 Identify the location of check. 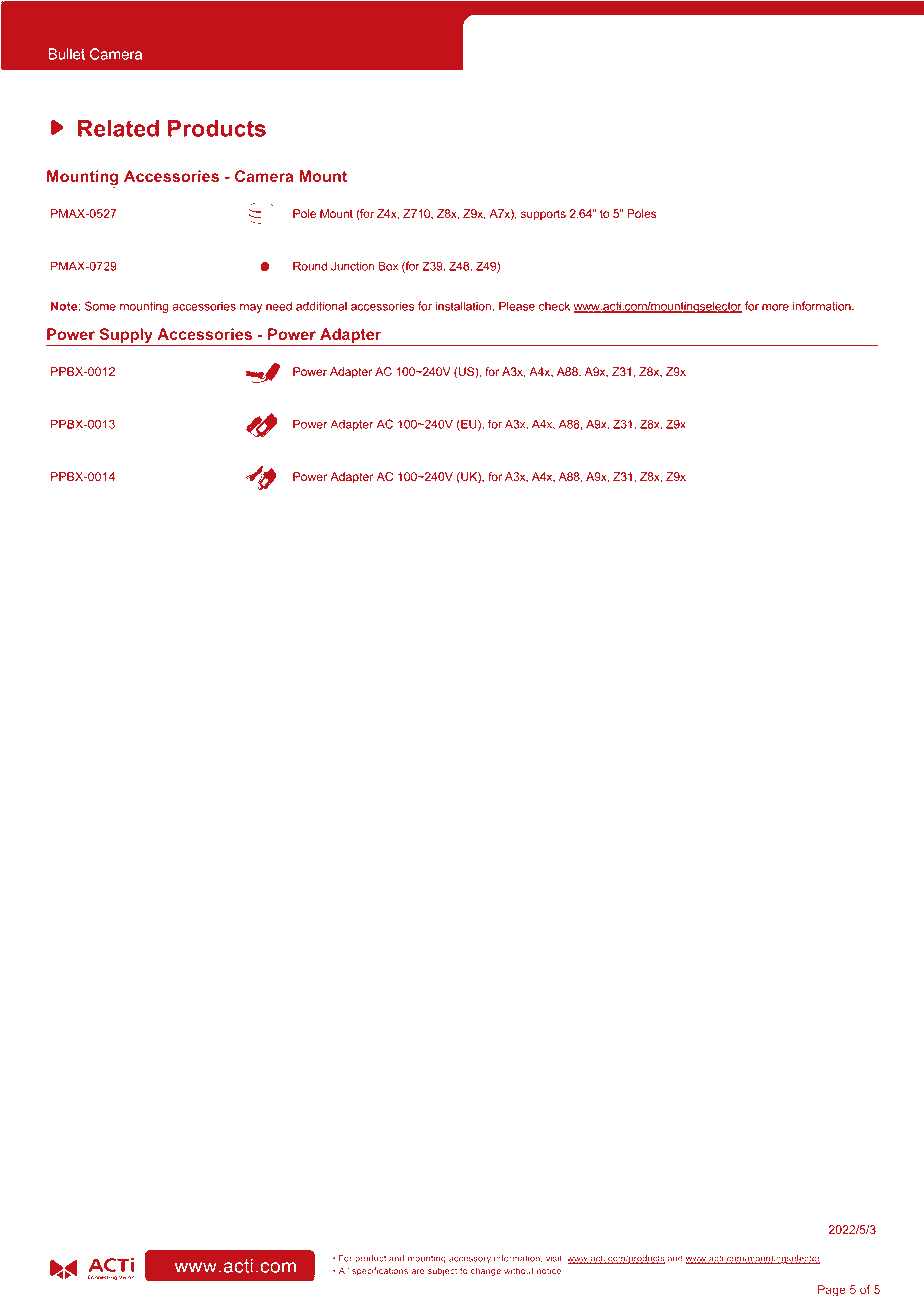
(554, 306).
